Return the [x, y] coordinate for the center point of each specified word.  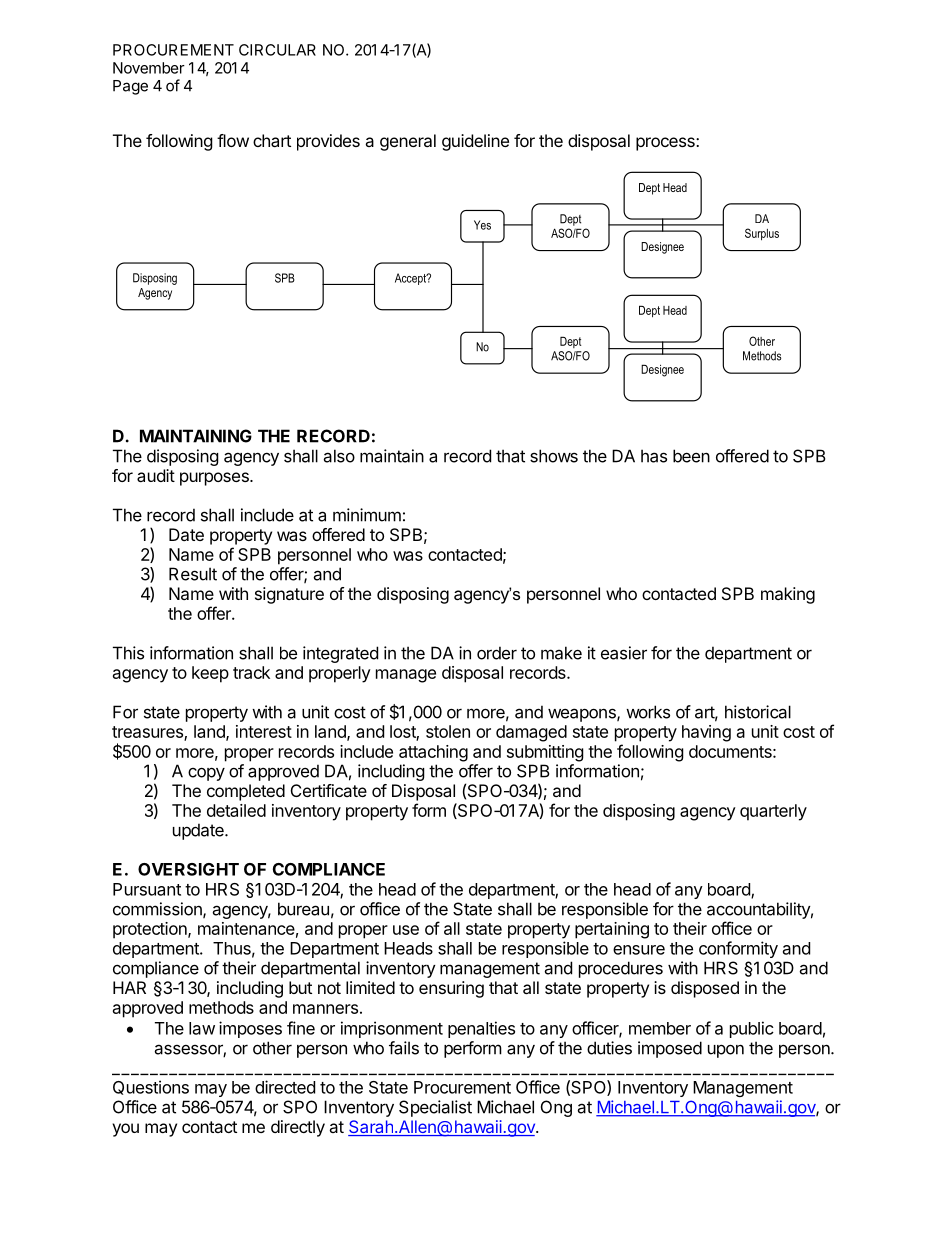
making [788, 595]
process [666, 144]
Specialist [435, 1108]
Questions [151, 1087]
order [497, 653]
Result [193, 574]
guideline [475, 142]
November [149, 68]
